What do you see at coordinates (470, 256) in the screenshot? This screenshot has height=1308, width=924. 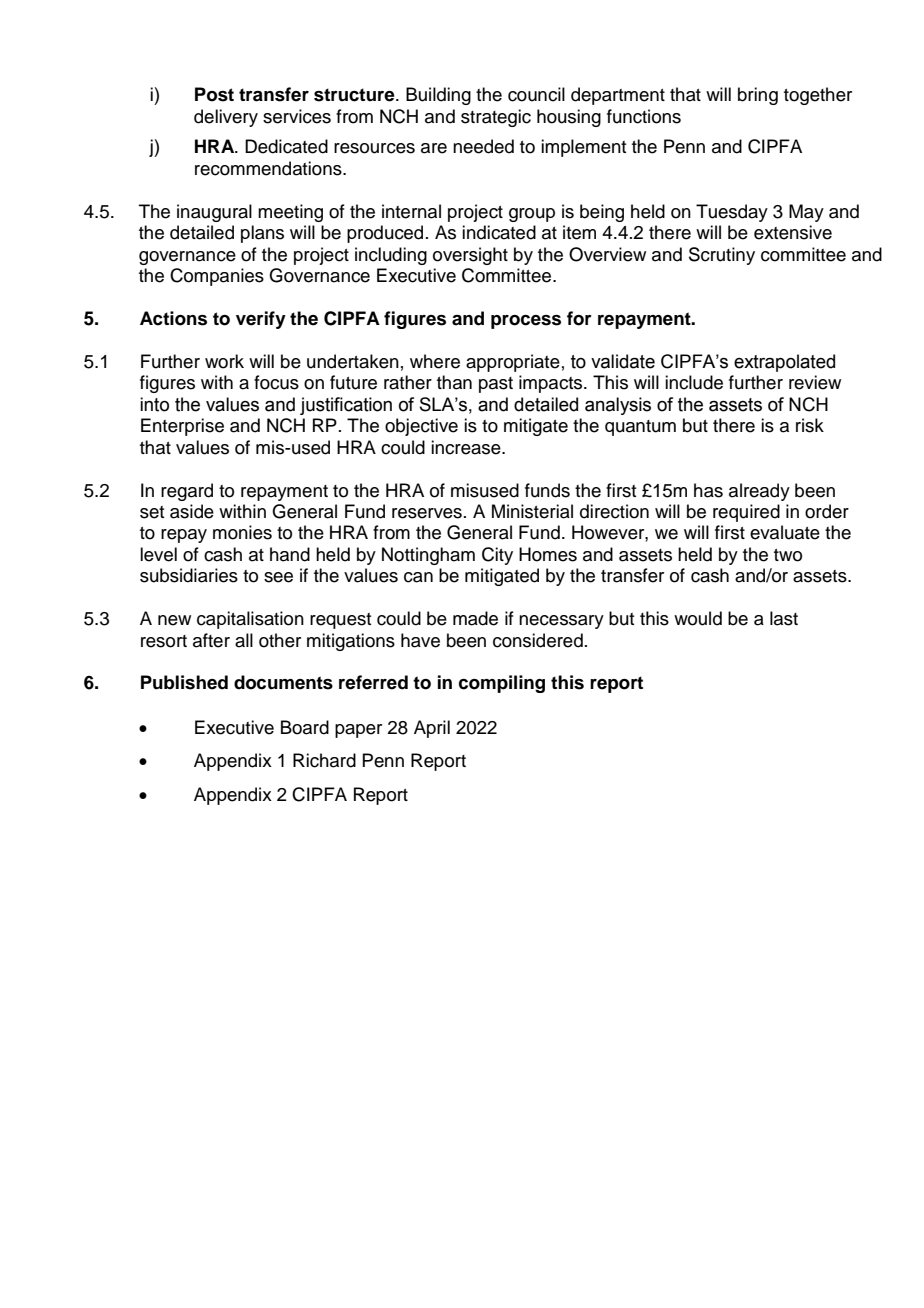 I see `oversight` at bounding box center [470, 256].
